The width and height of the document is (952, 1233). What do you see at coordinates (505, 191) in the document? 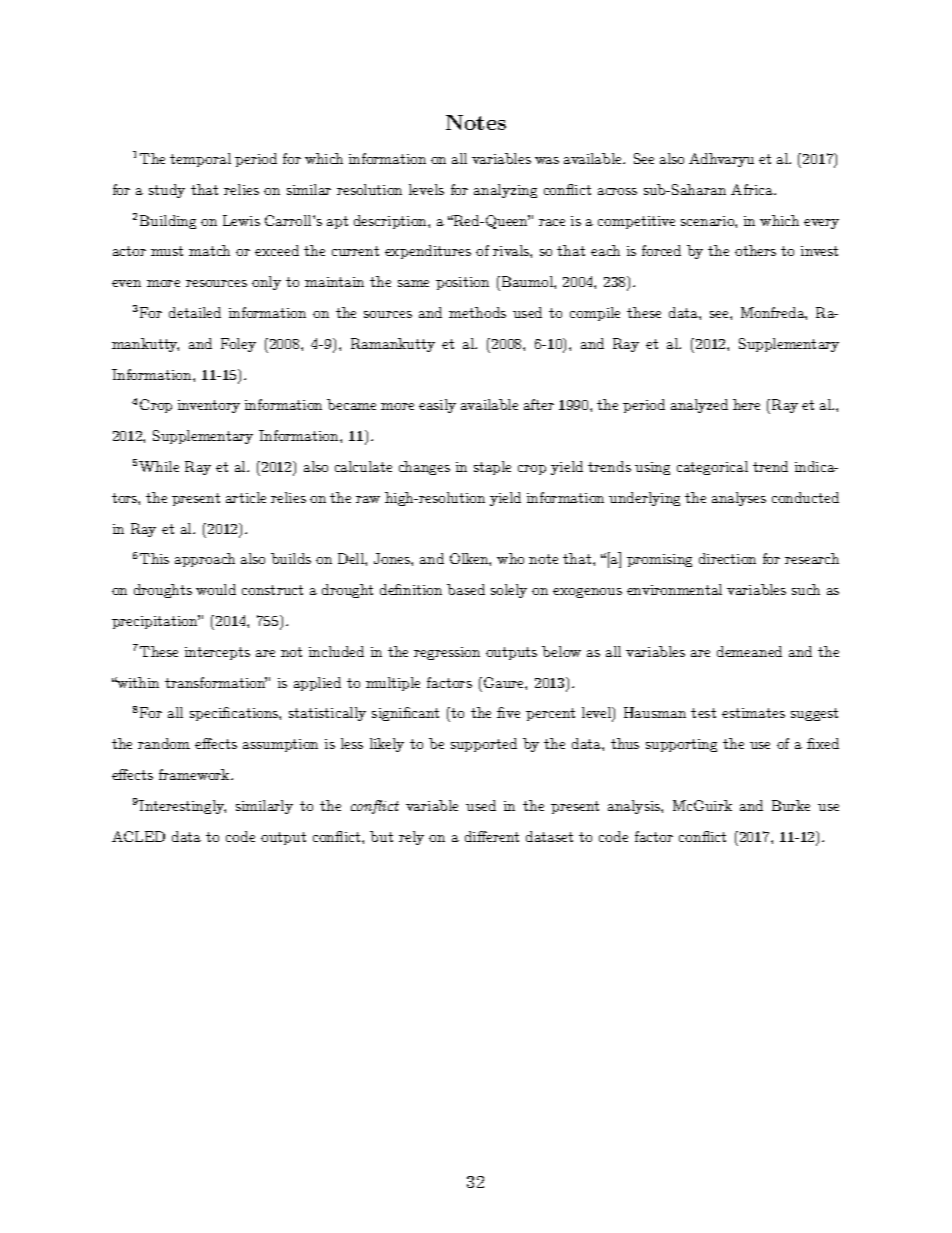
I see `analyzing` at bounding box center [505, 191].
